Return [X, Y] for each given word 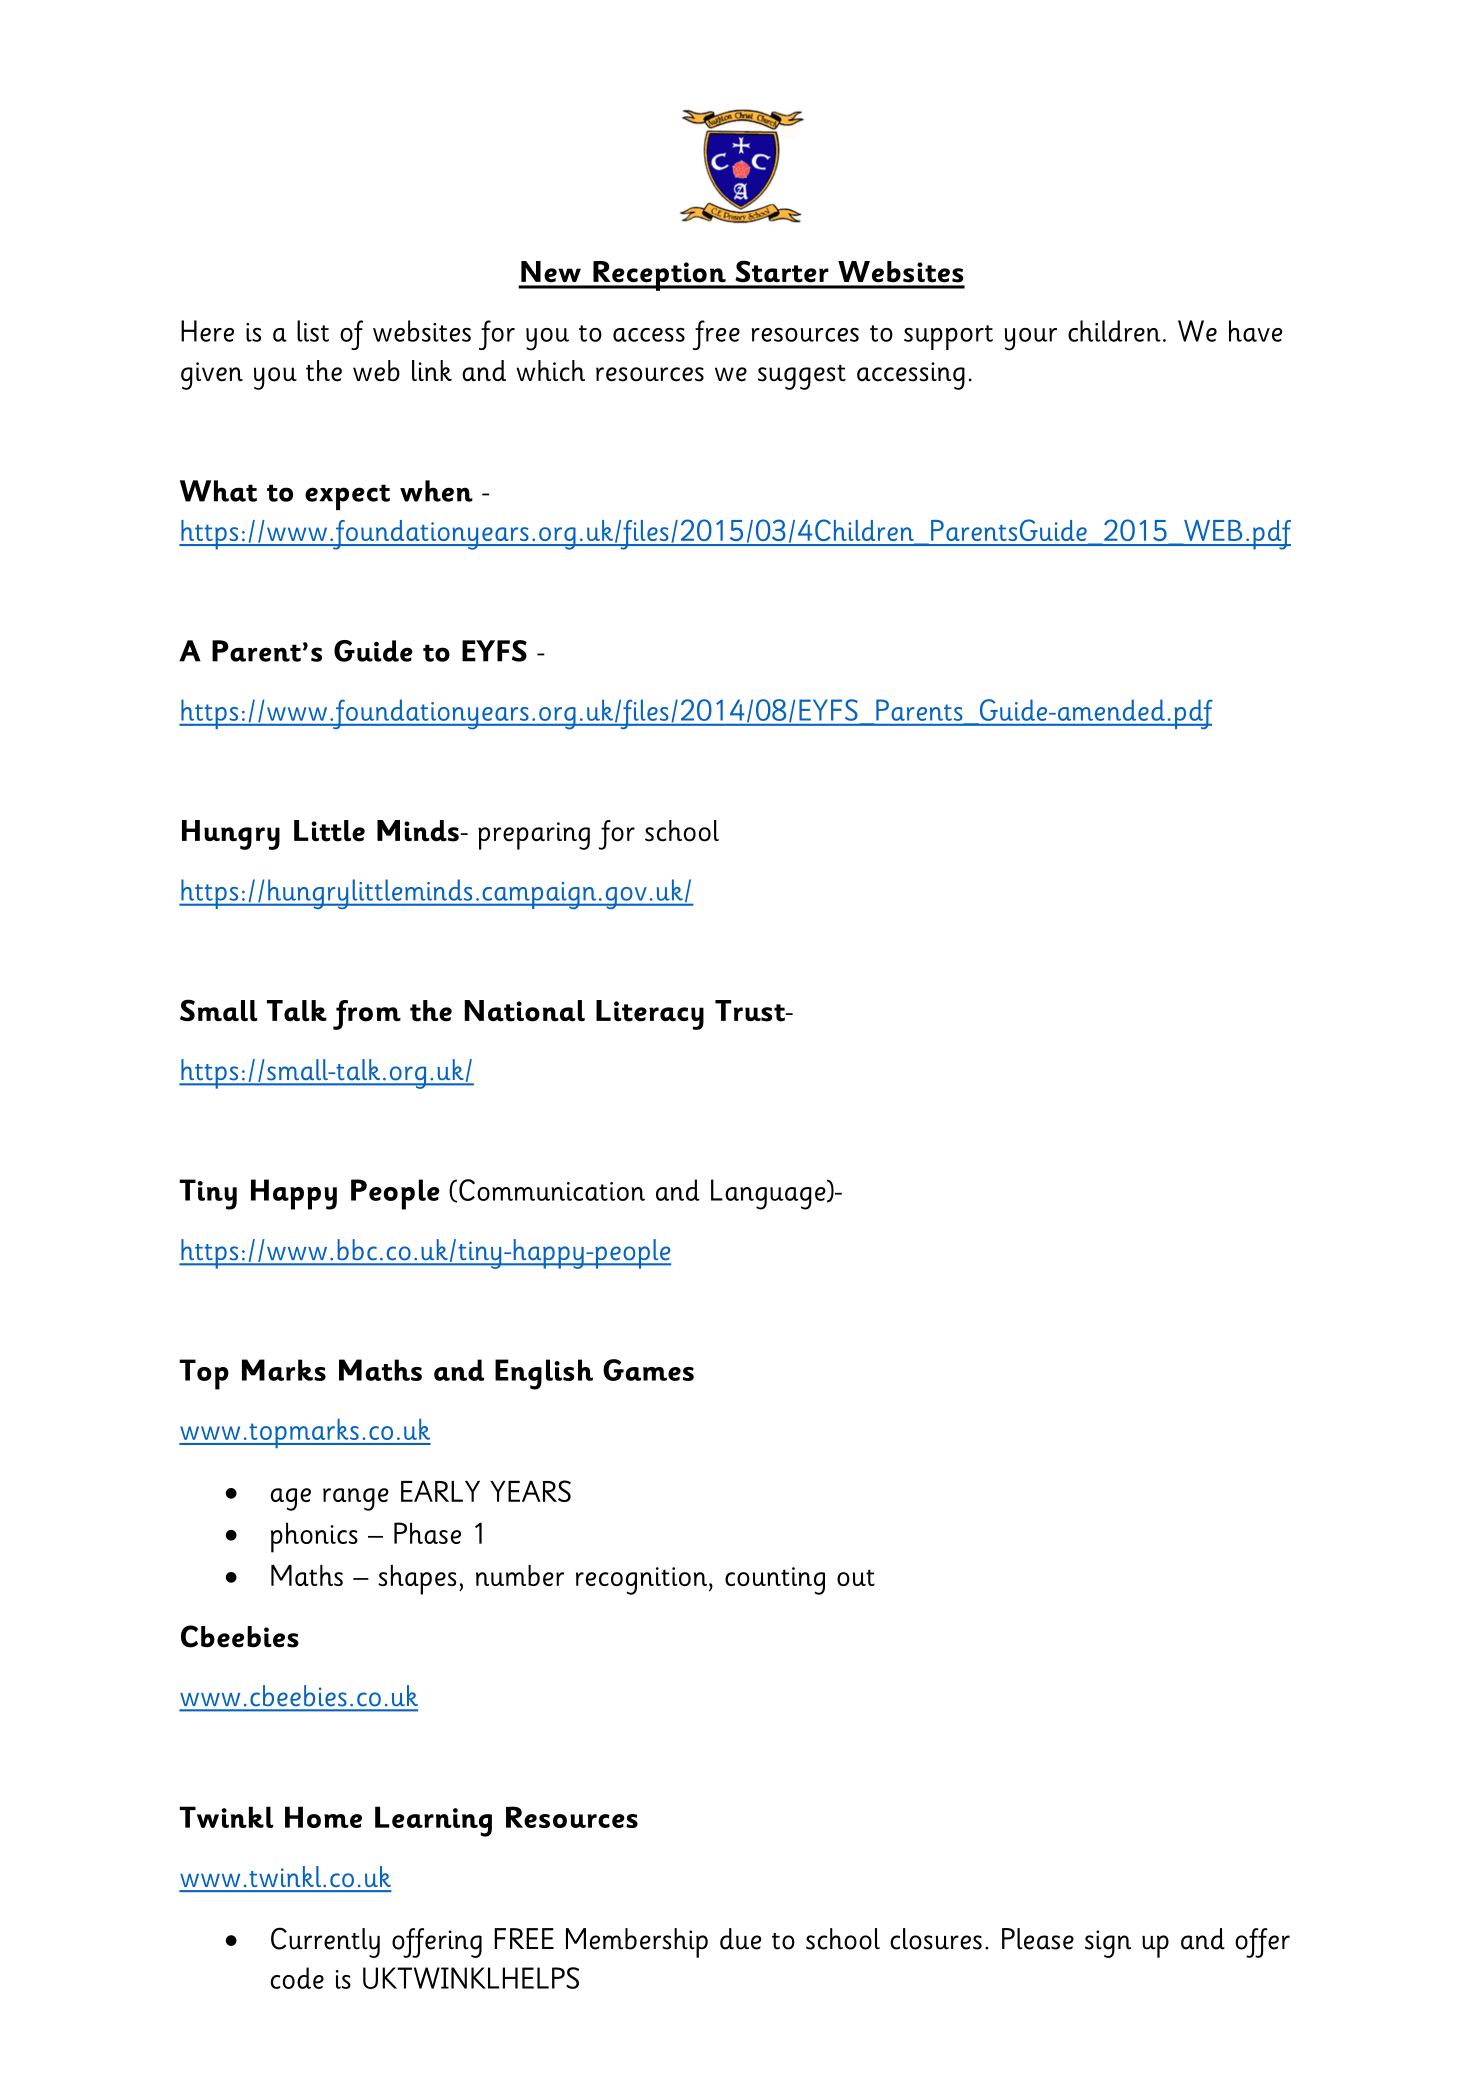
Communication [552, 1190]
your [1031, 339]
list [313, 331]
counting [775, 1581]
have [1255, 331]
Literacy [650, 1015]
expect [347, 497]
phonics [314, 1537]
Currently [325, 1942]
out [856, 1577]
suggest [802, 377]
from [367, 1015]
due [740, 1939]
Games [648, 1370]
